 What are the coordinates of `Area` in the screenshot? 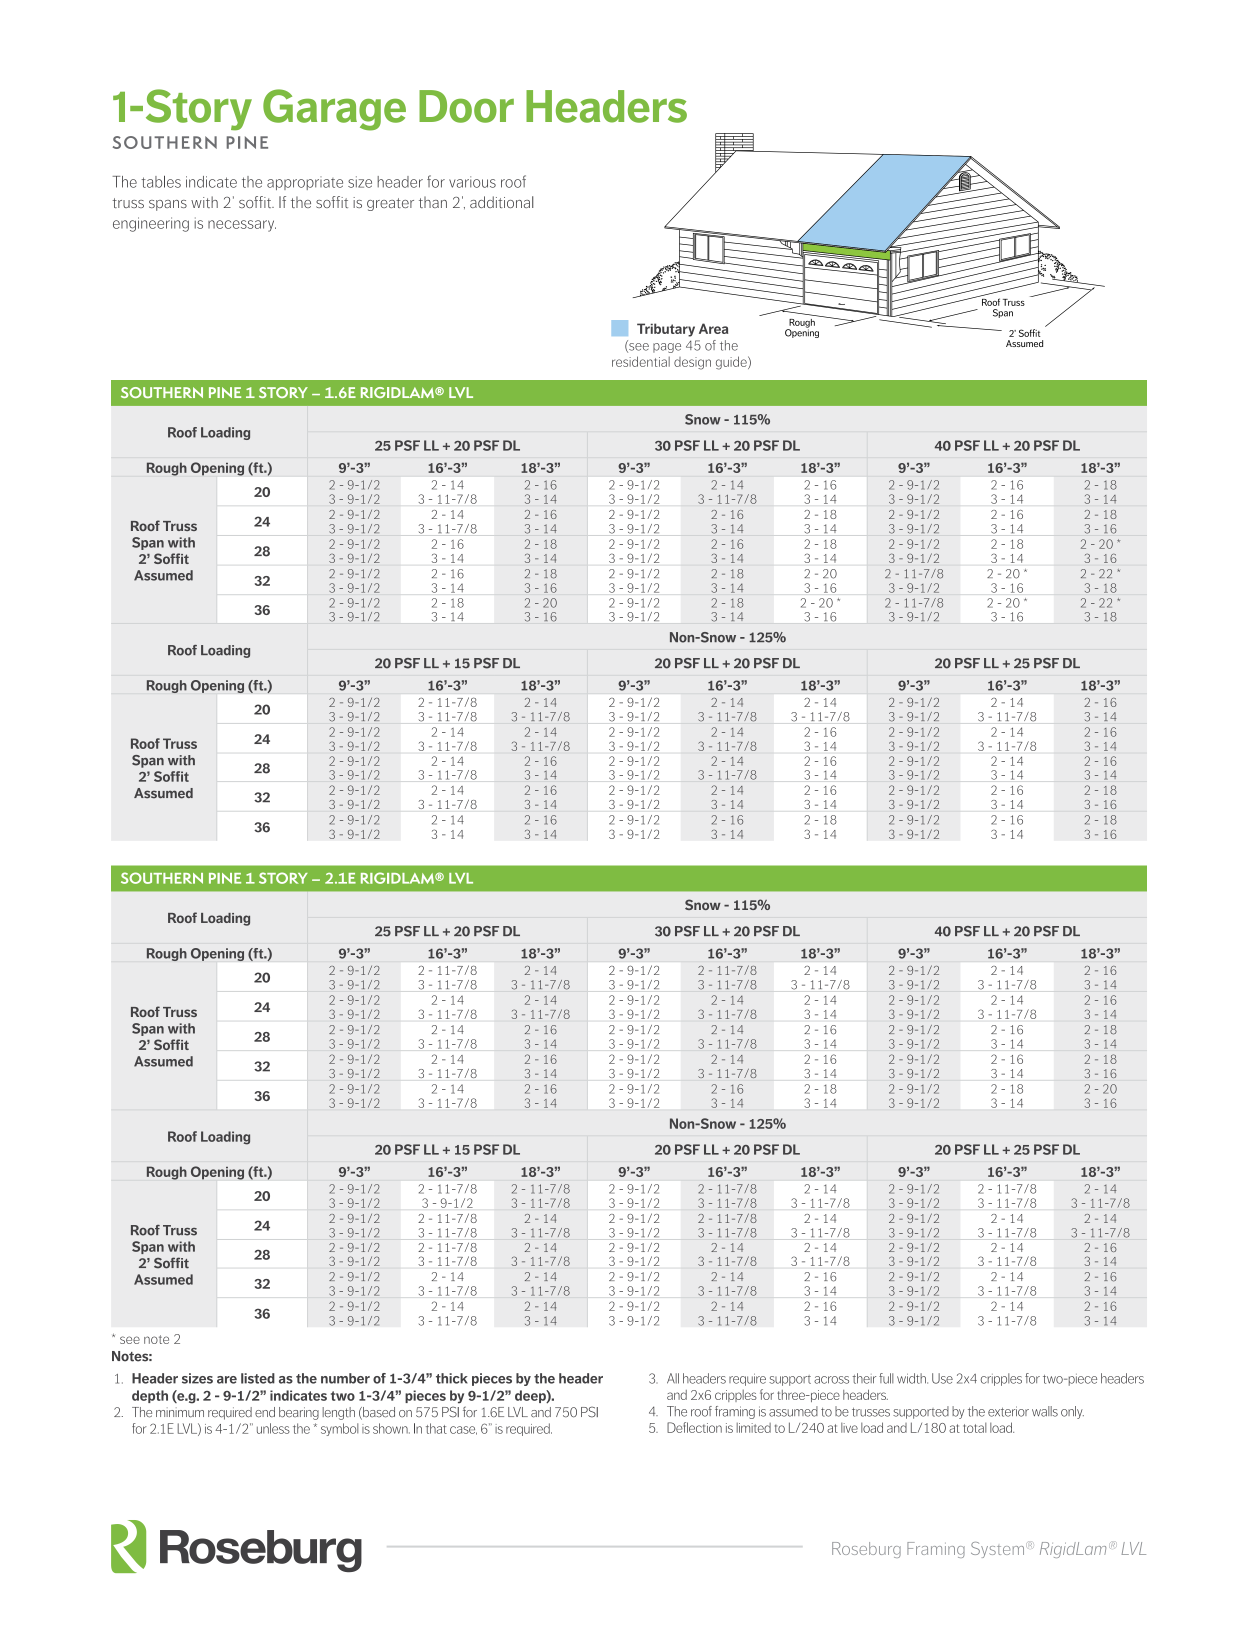 It's located at (713, 328).
